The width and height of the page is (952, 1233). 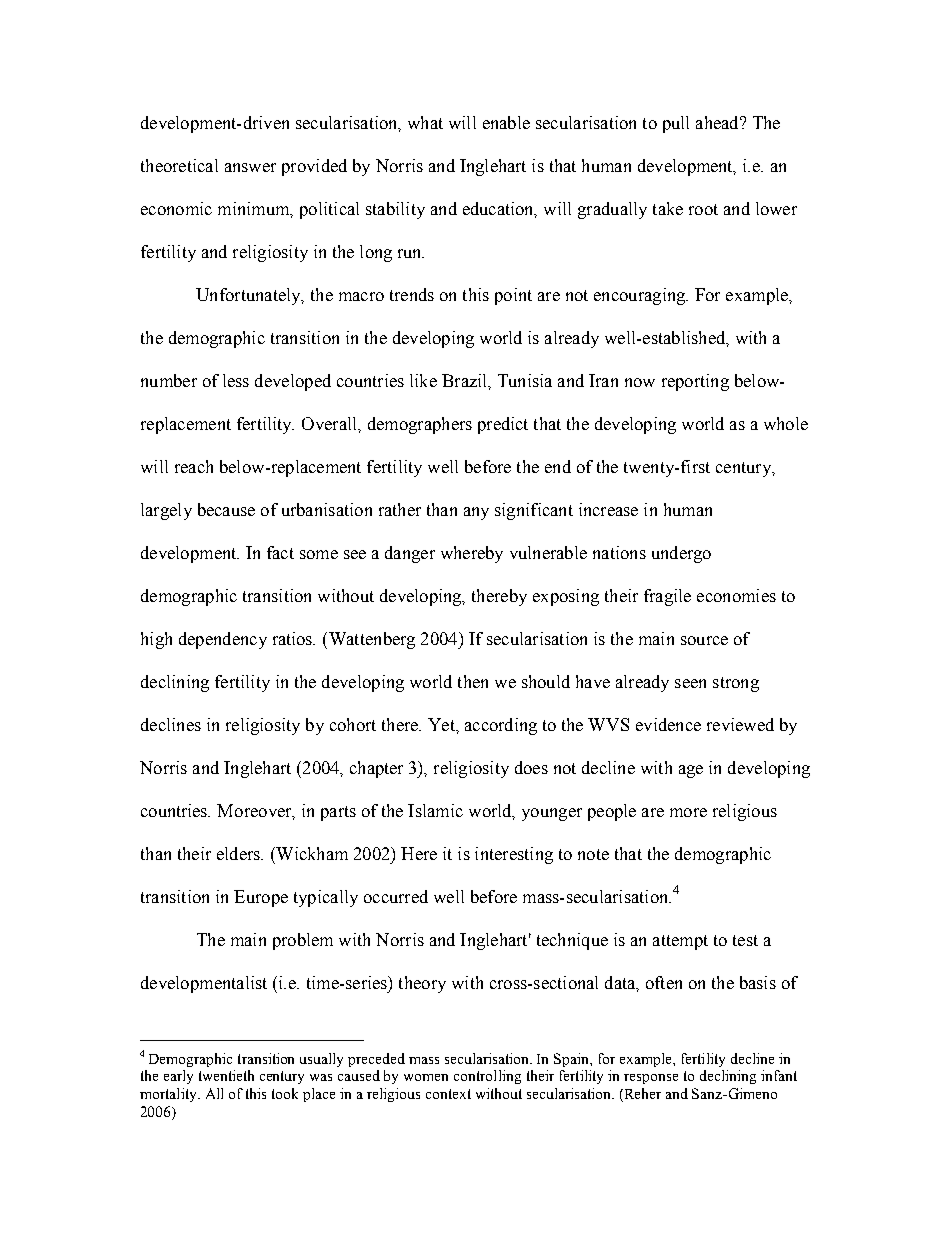 What do you see at coordinates (250, 167) in the page?
I see `answer` at bounding box center [250, 167].
